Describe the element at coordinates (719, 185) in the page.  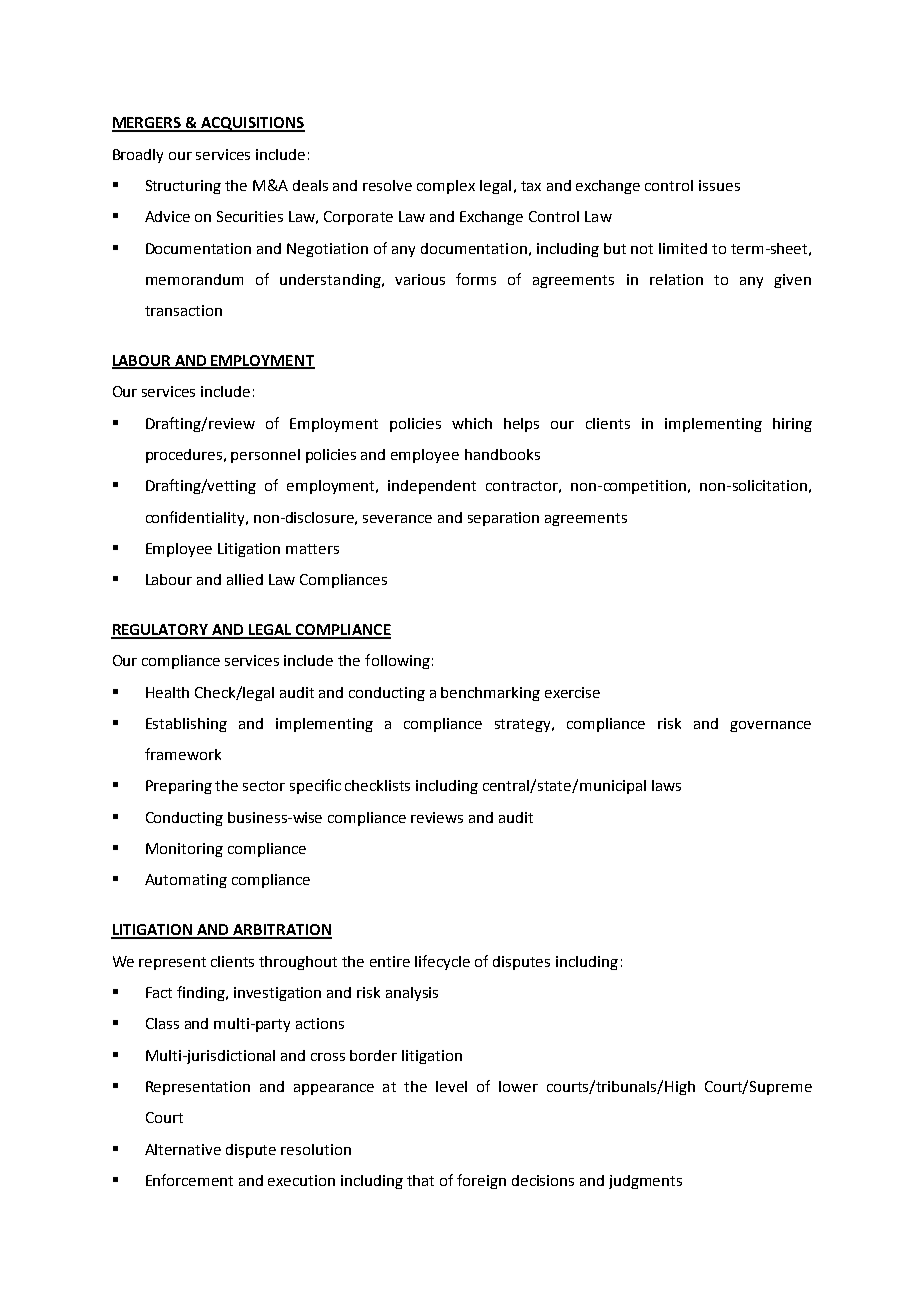
I see `issues` at that location.
